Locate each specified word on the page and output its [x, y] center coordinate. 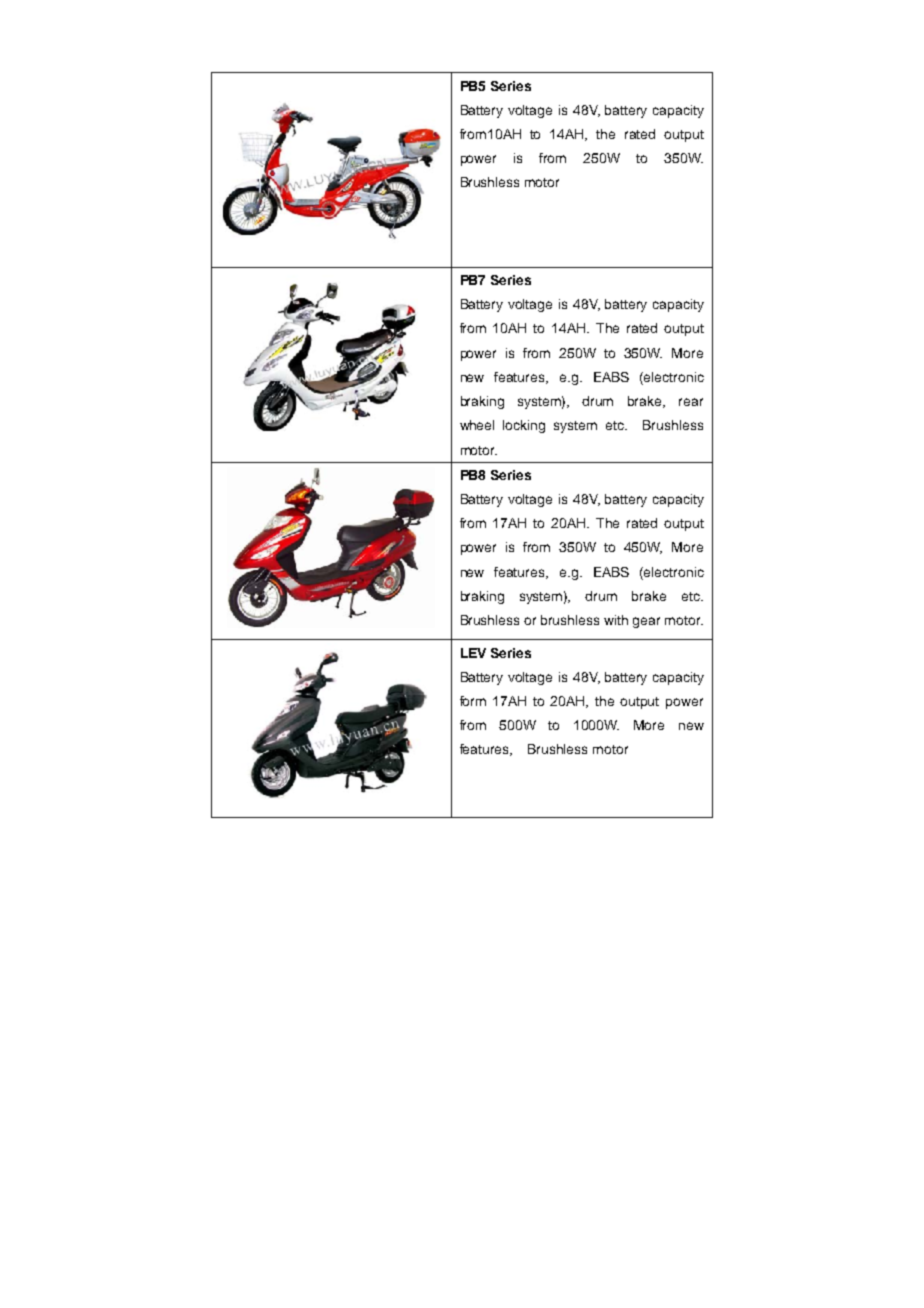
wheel [477, 425]
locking [524, 426]
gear [646, 622]
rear [691, 402]
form [473, 701]
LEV [473, 653]
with [616, 620]
